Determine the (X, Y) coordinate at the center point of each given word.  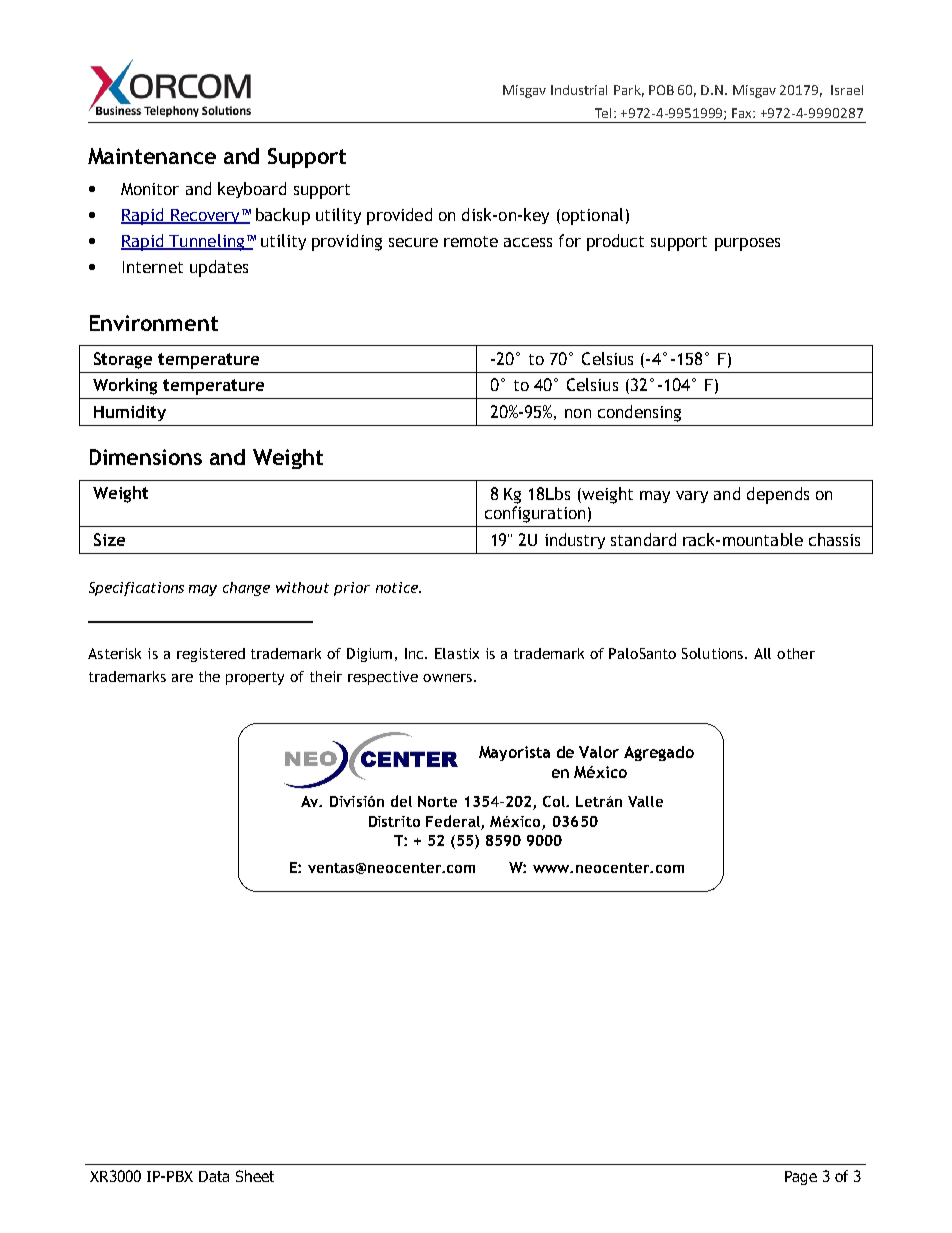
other (796, 653)
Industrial (579, 90)
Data (214, 1176)
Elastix (457, 653)
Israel (847, 90)
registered (211, 655)
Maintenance (152, 156)
